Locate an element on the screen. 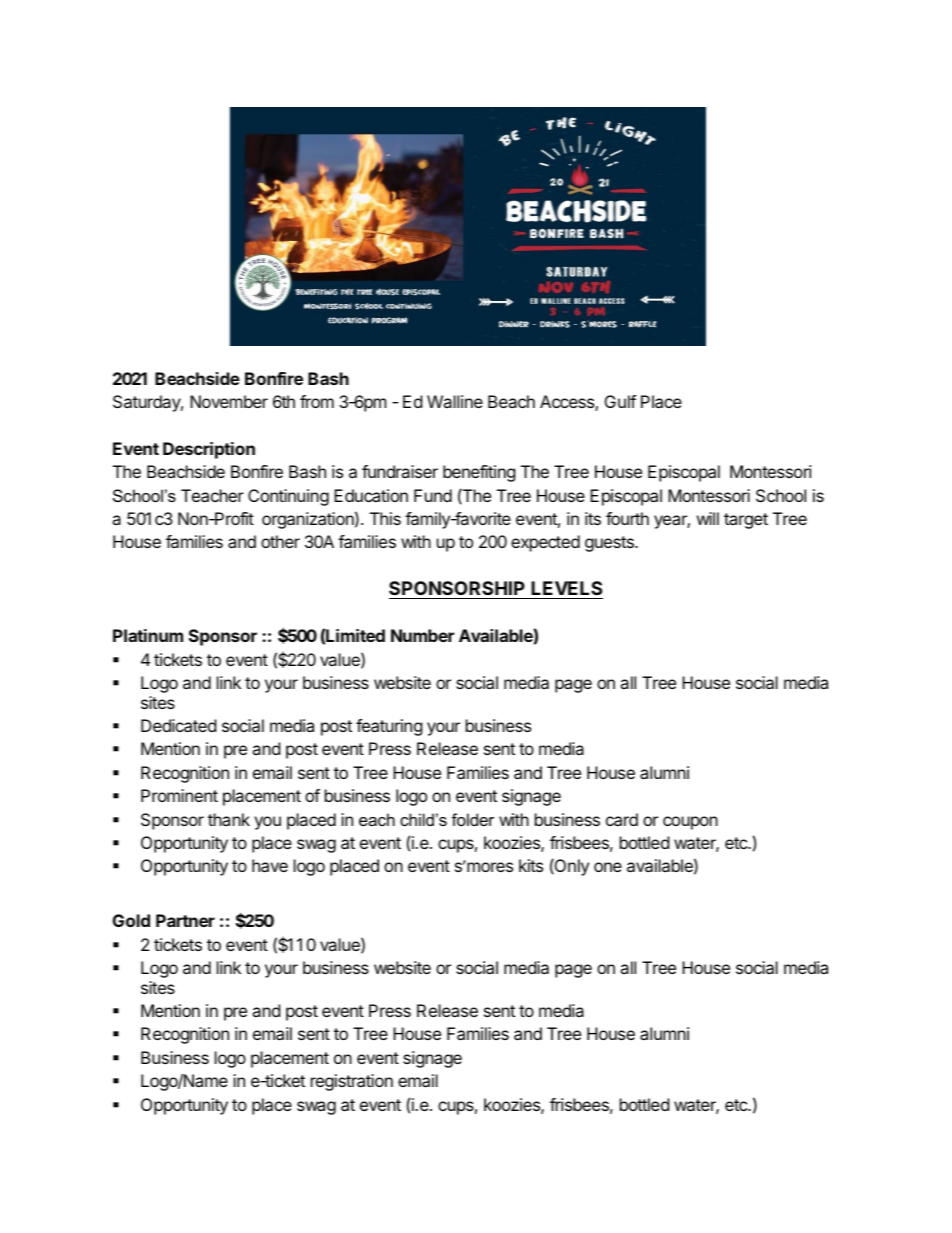 This screenshot has height=1233, width=952. one is located at coordinates (608, 867).
